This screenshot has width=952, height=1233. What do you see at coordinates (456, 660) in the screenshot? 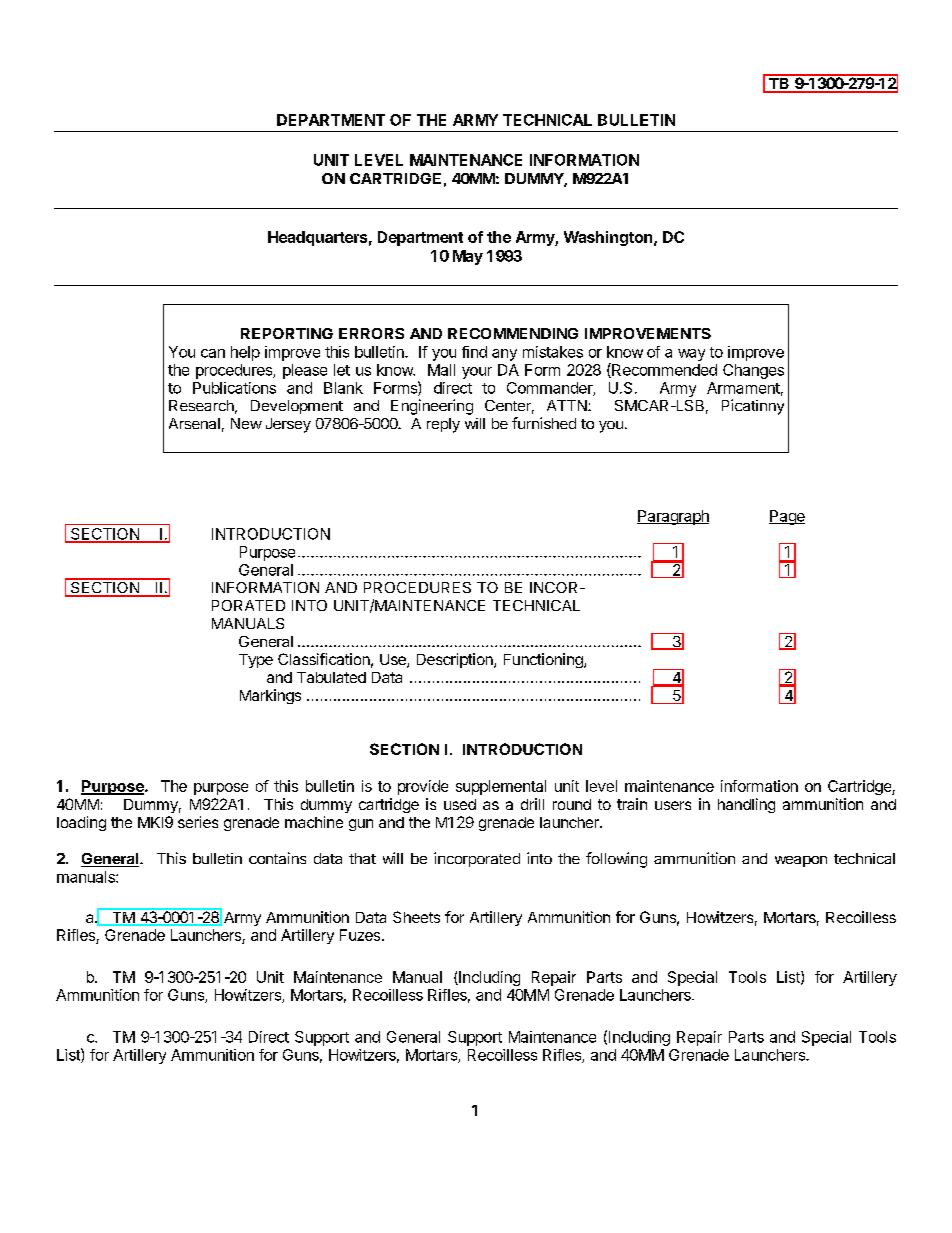
I see `Description` at bounding box center [456, 660].
